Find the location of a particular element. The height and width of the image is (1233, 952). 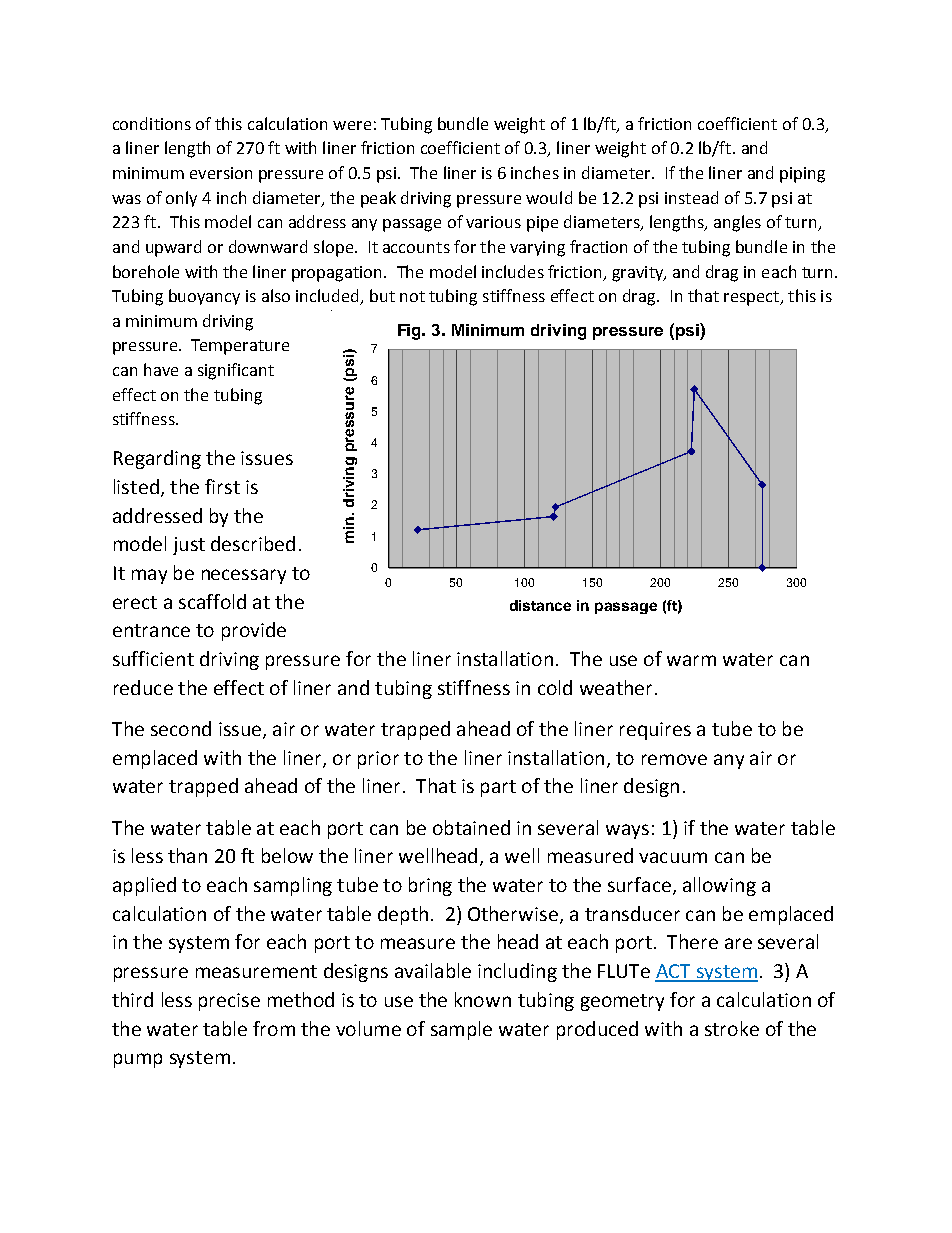

eversion is located at coordinates (221, 173).
